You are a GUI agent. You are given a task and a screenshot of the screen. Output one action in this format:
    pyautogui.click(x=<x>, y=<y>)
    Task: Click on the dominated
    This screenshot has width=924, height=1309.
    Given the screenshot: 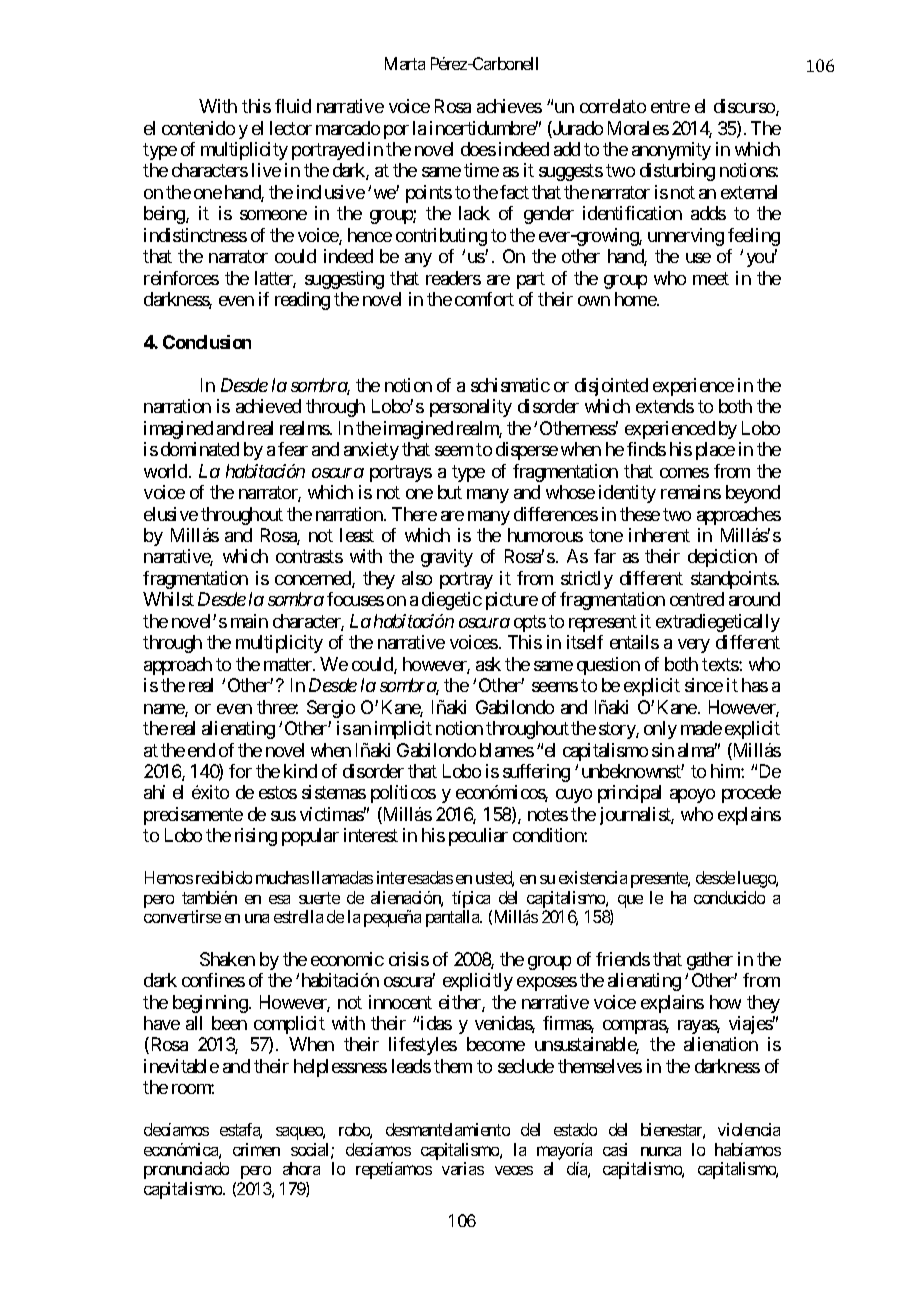 What is the action you would take?
    pyautogui.click(x=200, y=449)
